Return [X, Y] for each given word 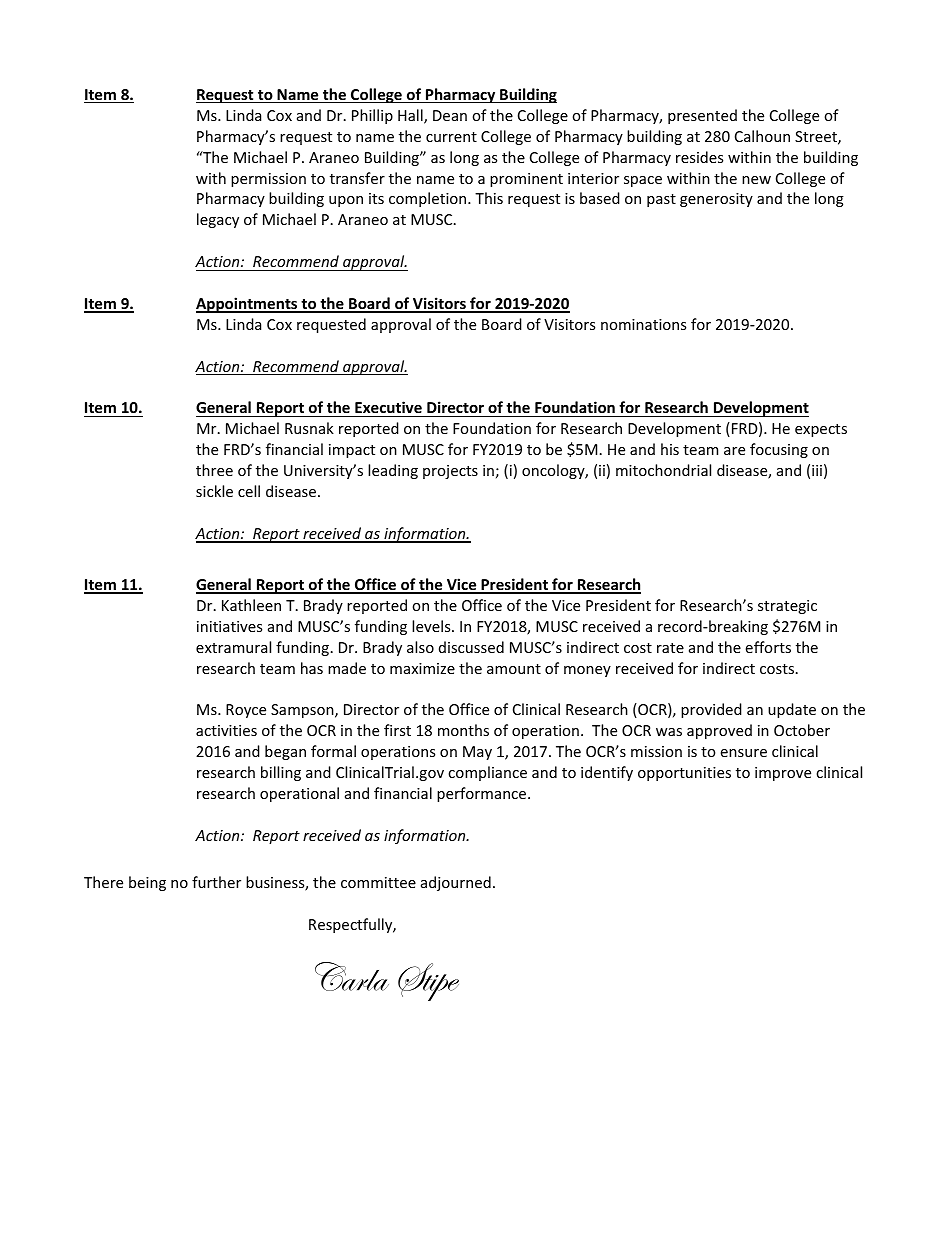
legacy [218, 220]
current [451, 137]
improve [783, 774]
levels [432, 626]
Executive [388, 409]
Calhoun [762, 136]
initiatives [229, 626]
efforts [768, 647]
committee [378, 882]
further [216, 882]
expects [821, 430]
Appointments [248, 305]
